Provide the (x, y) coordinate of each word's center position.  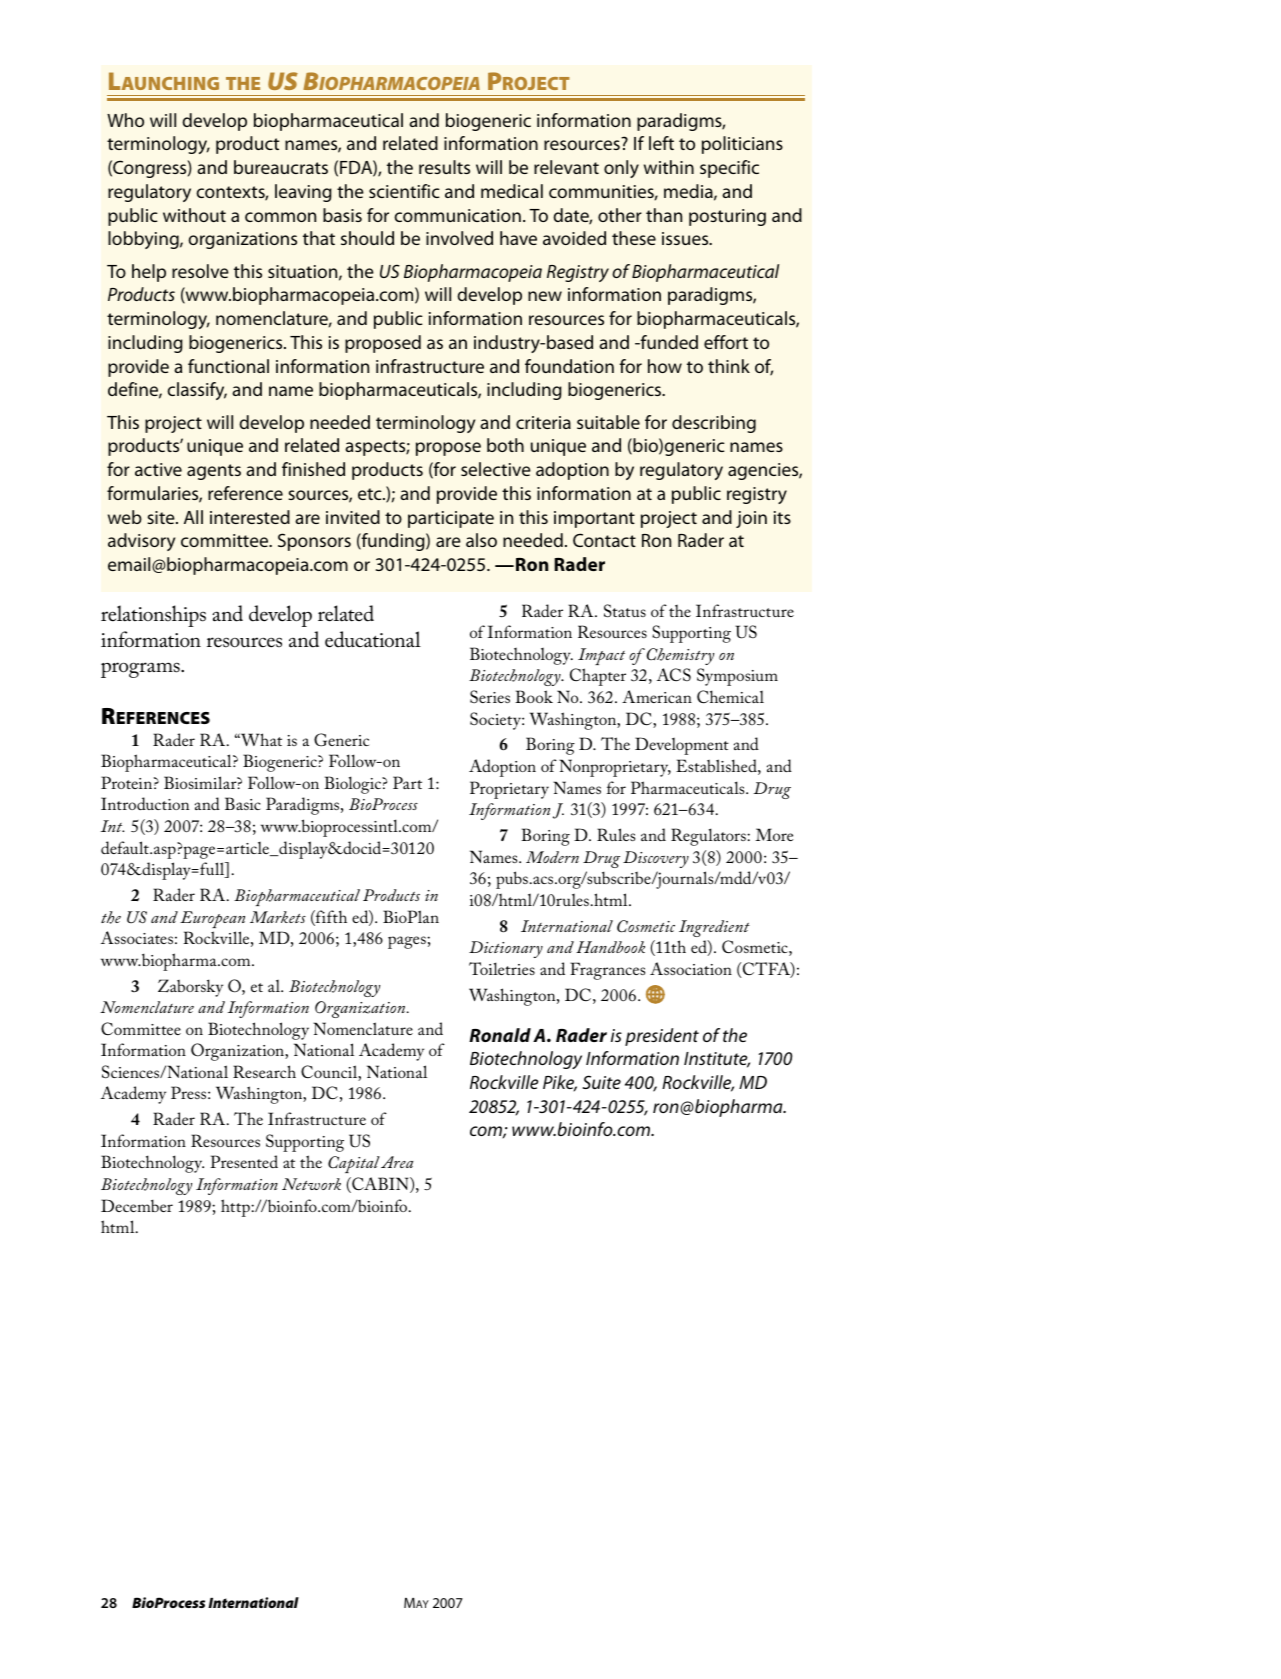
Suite (601, 1082)
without (194, 215)
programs (141, 670)
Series (490, 697)
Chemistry (680, 656)
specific (729, 169)
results (444, 167)
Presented (244, 1161)
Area (397, 1162)
